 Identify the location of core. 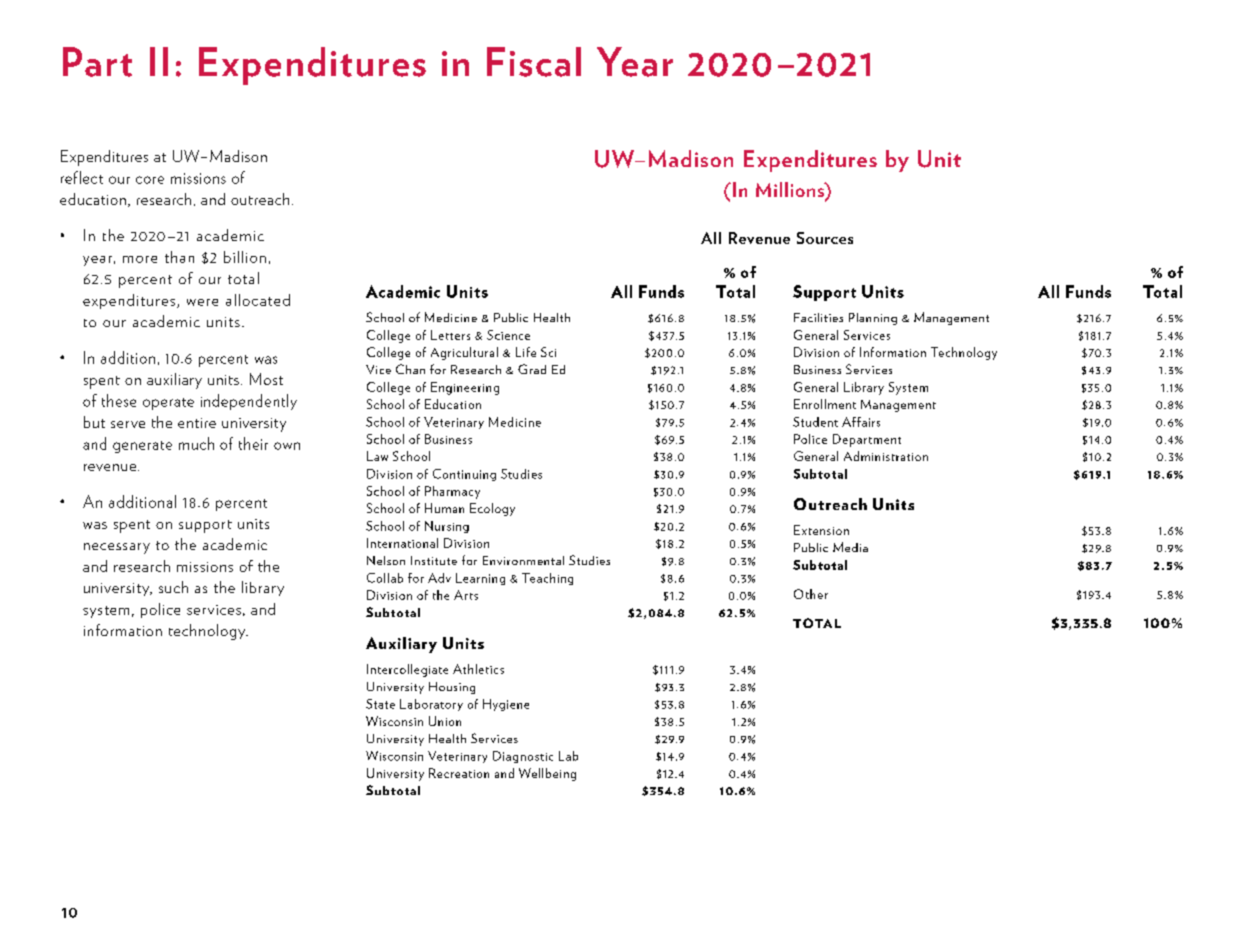
(150, 180).
